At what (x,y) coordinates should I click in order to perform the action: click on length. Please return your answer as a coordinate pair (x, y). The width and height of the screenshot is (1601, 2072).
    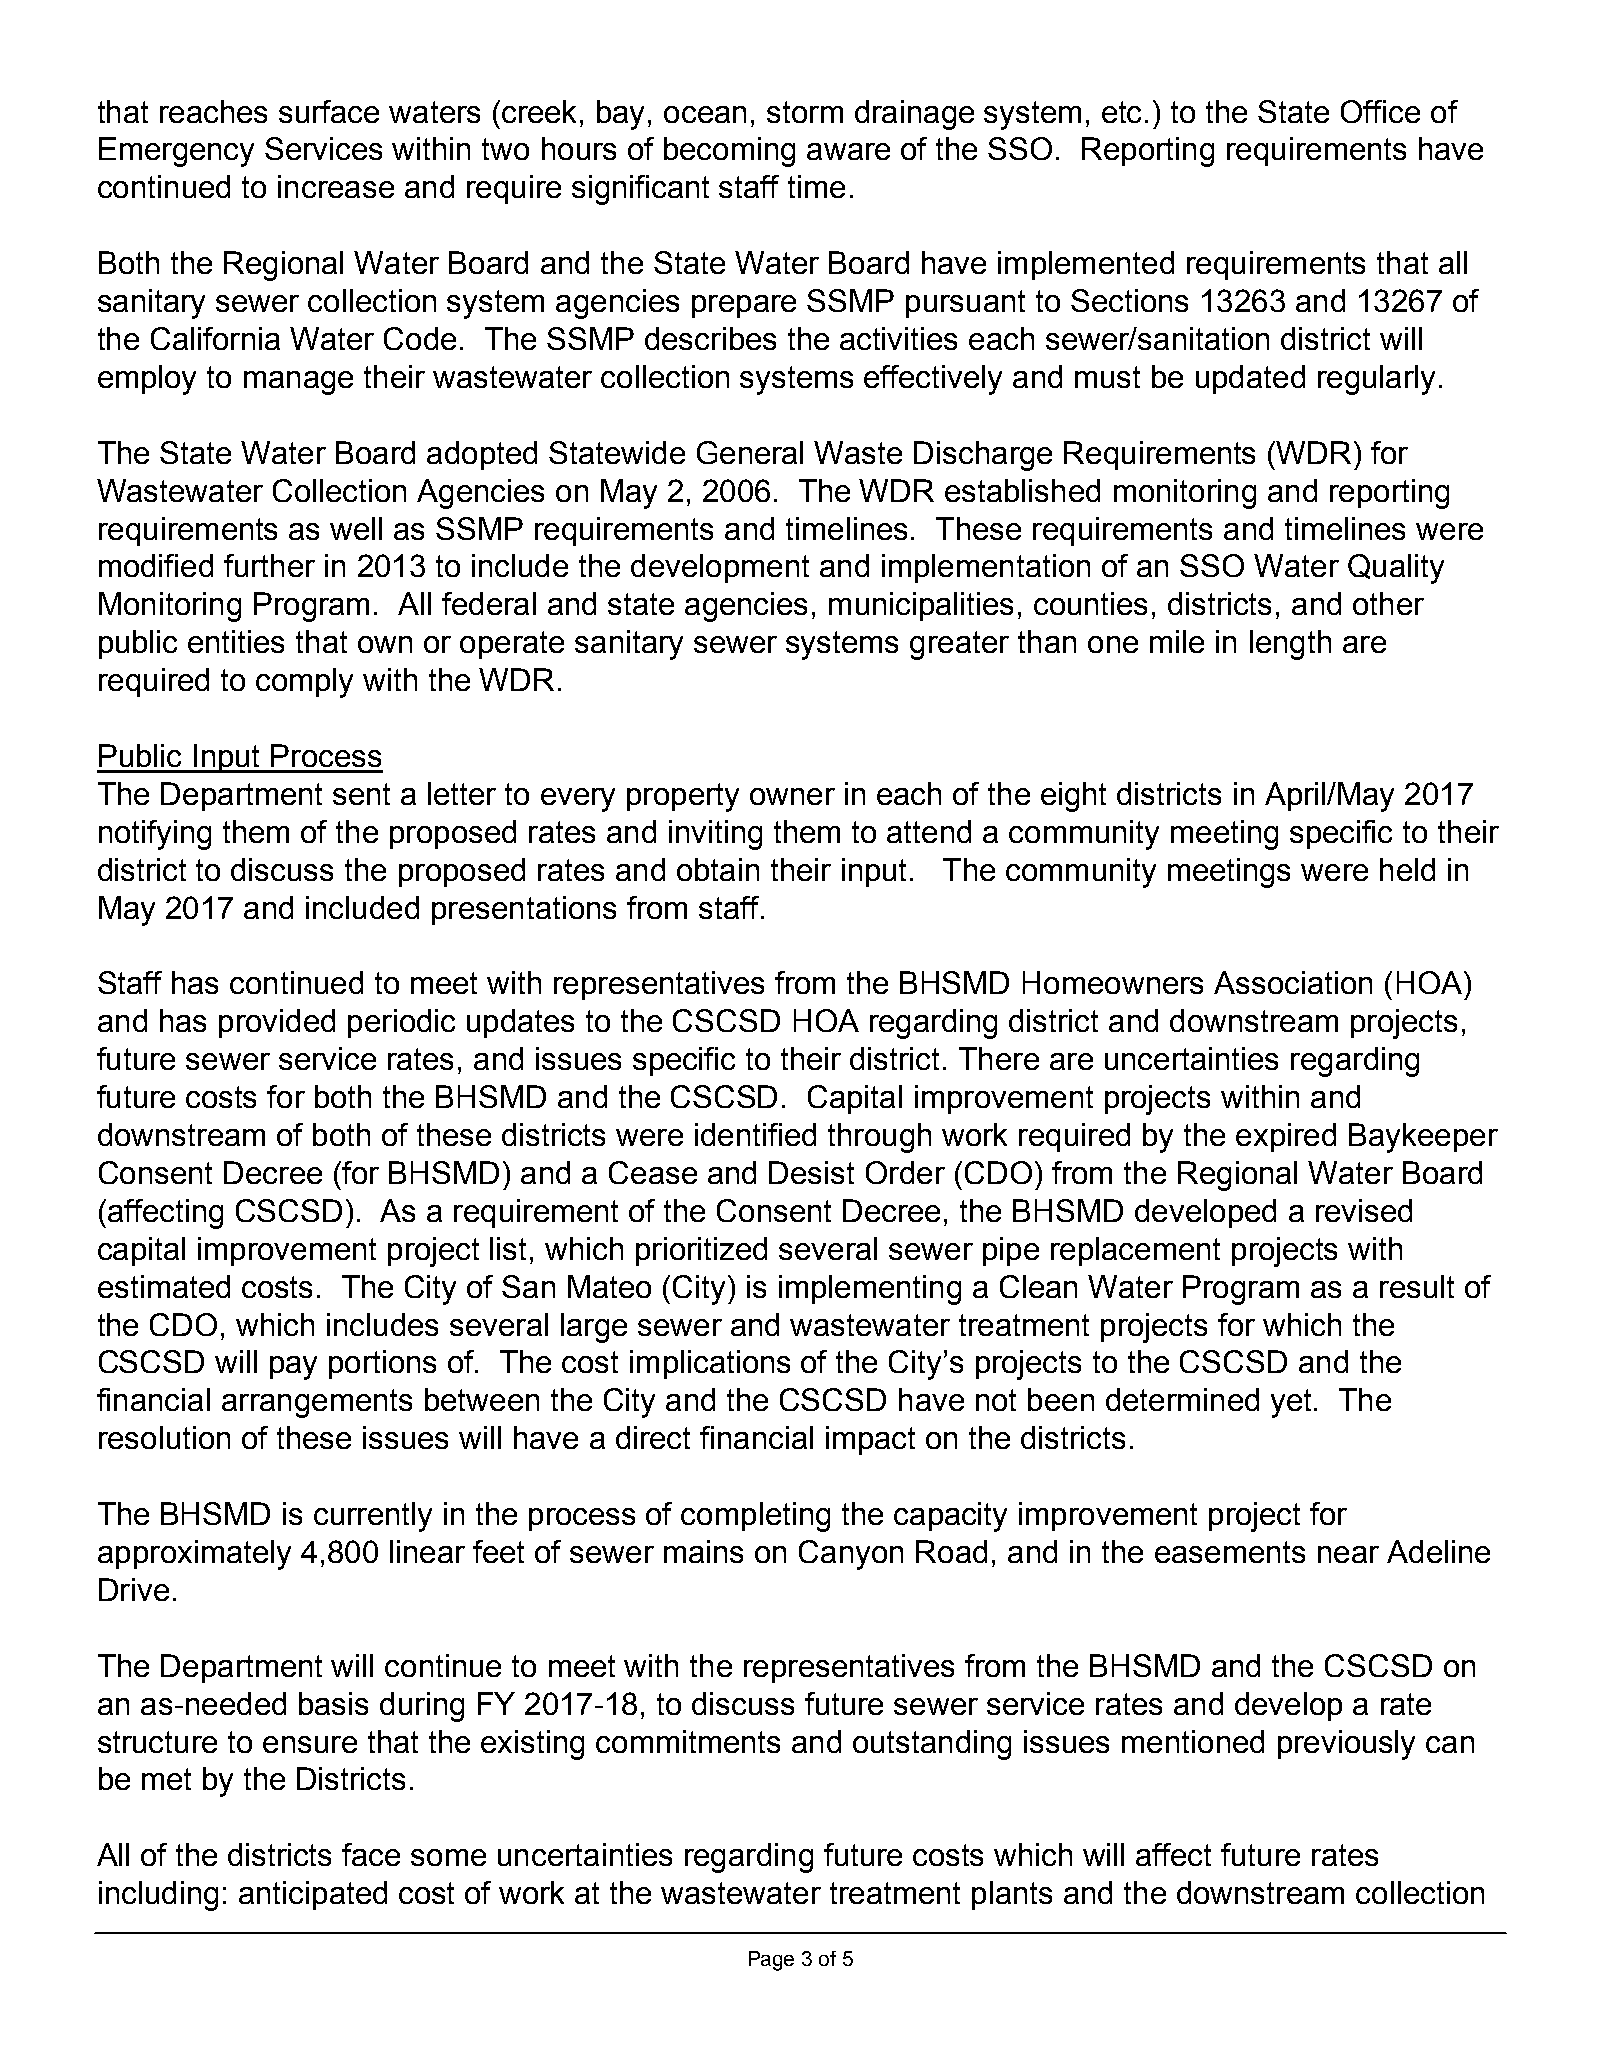
    Looking at the image, I should click on (1290, 645).
